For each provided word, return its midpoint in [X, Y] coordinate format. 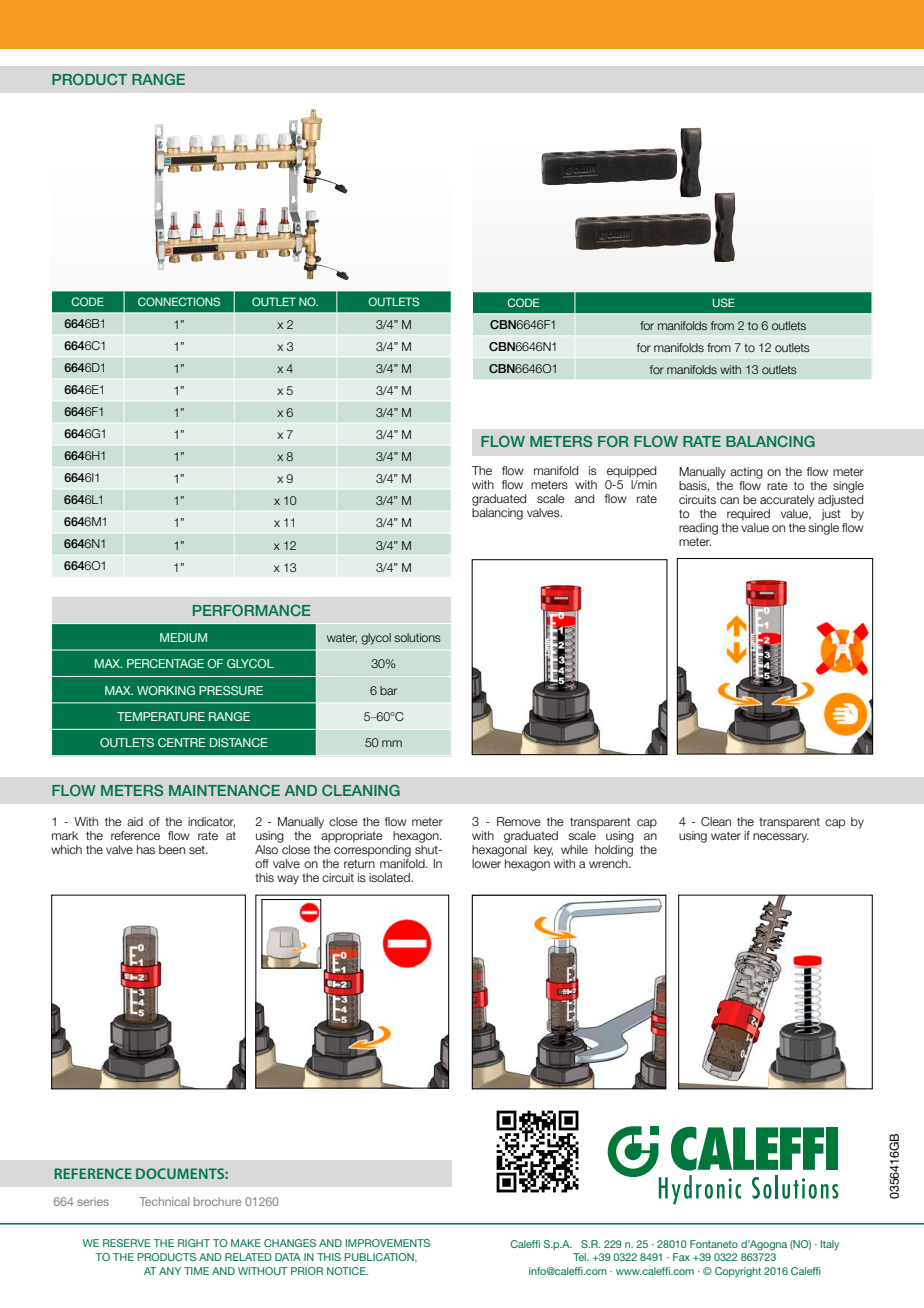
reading [698, 529]
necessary [781, 838]
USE [724, 302]
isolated [390, 877]
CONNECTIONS [179, 301]
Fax [681, 1257]
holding [614, 849]
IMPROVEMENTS [388, 1243]
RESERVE [127, 1243]
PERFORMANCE [252, 610]
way [288, 880]
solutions [417, 637]
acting [746, 473]
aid [135, 821]
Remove [519, 821]
